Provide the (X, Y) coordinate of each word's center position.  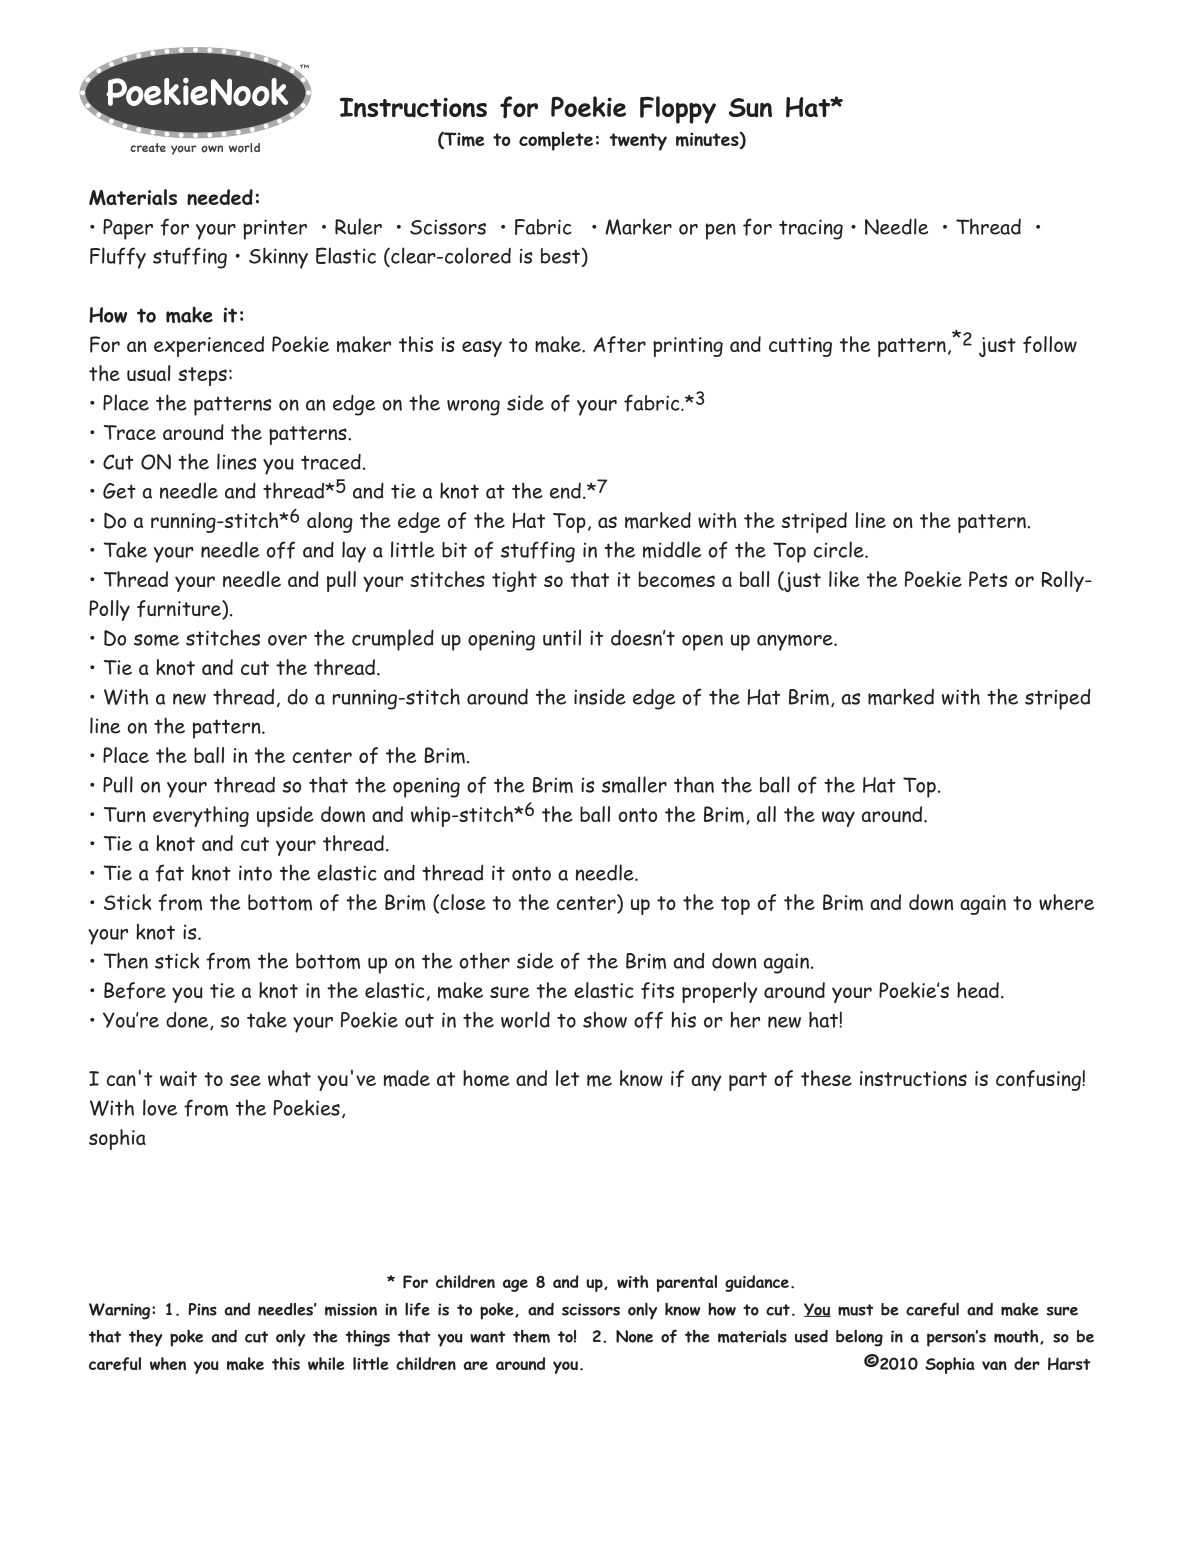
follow (1050, 344)
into (255, 873)
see (245, 1080)
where (1066, 902)
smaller (634, 784)
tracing (811, 229)
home (486, 1078)
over (287, 640)
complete (556, 141)
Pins (202, 1309)
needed (220, 197)
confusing (1039, 1080)
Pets (988, 579)
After (619, 344)
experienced (209, 346)
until (562, 637)
